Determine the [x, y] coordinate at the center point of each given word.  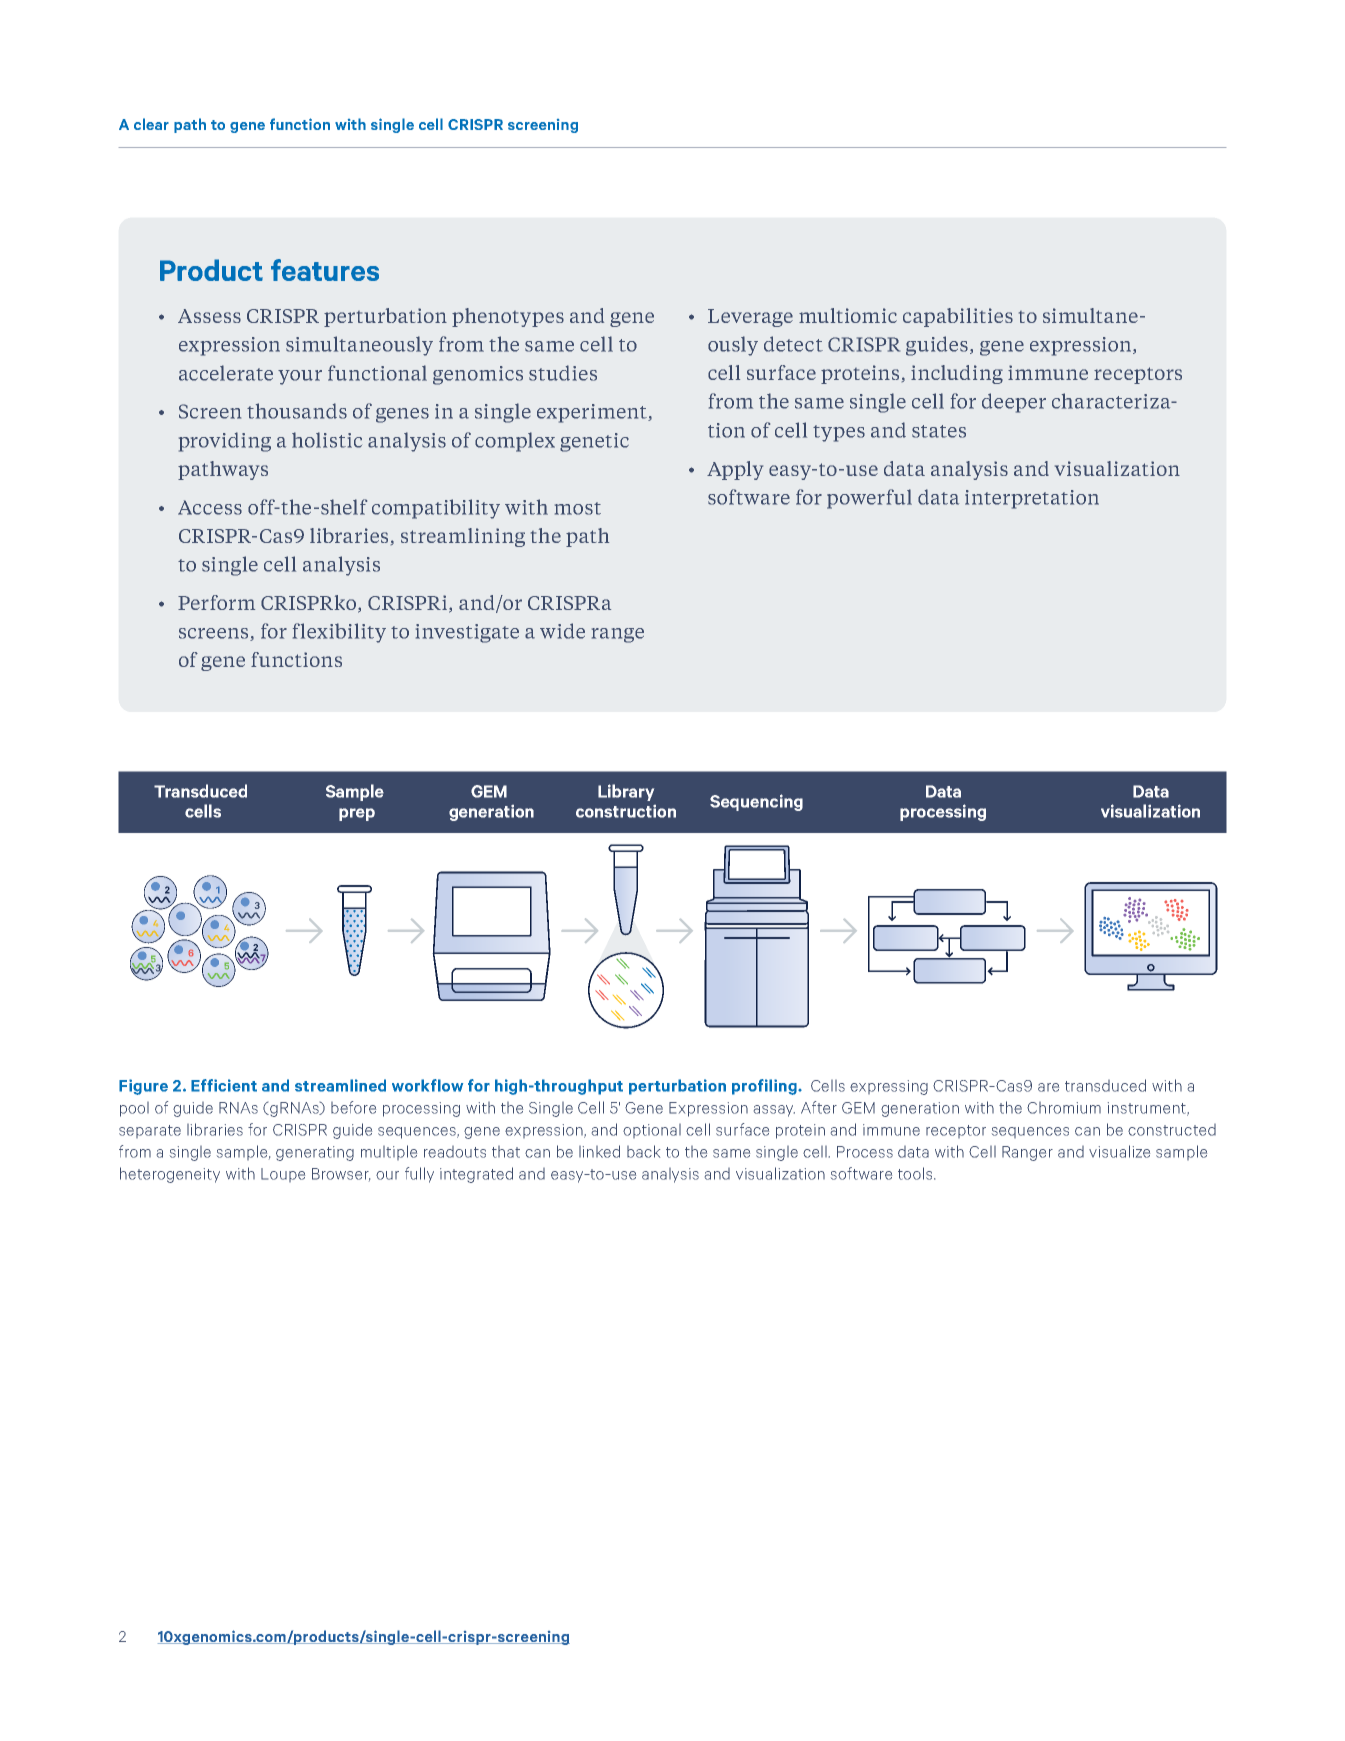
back [643, 1151]
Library [626, 792]
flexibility [339, 633]
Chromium [1064, 1108]
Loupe [283, 1175]
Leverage [750, 318]
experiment [593, 413]
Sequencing [756, 802]
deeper [1014, 403]
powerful [869, 499]
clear [151, 124]
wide [562, 631]
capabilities [958, 317]
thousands [297, 411]
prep [357, 814]
